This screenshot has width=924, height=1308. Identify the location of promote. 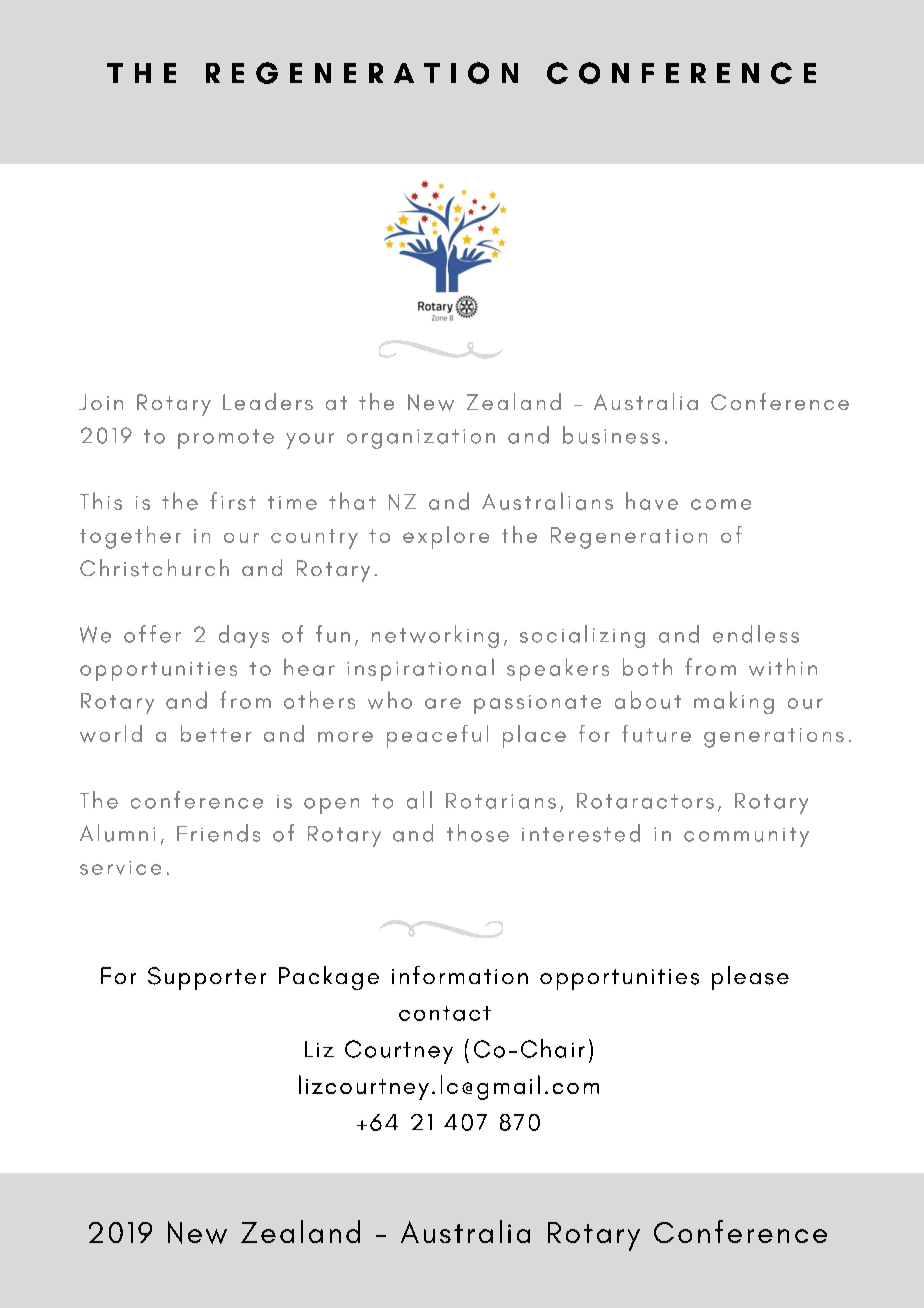
(226, 439).
